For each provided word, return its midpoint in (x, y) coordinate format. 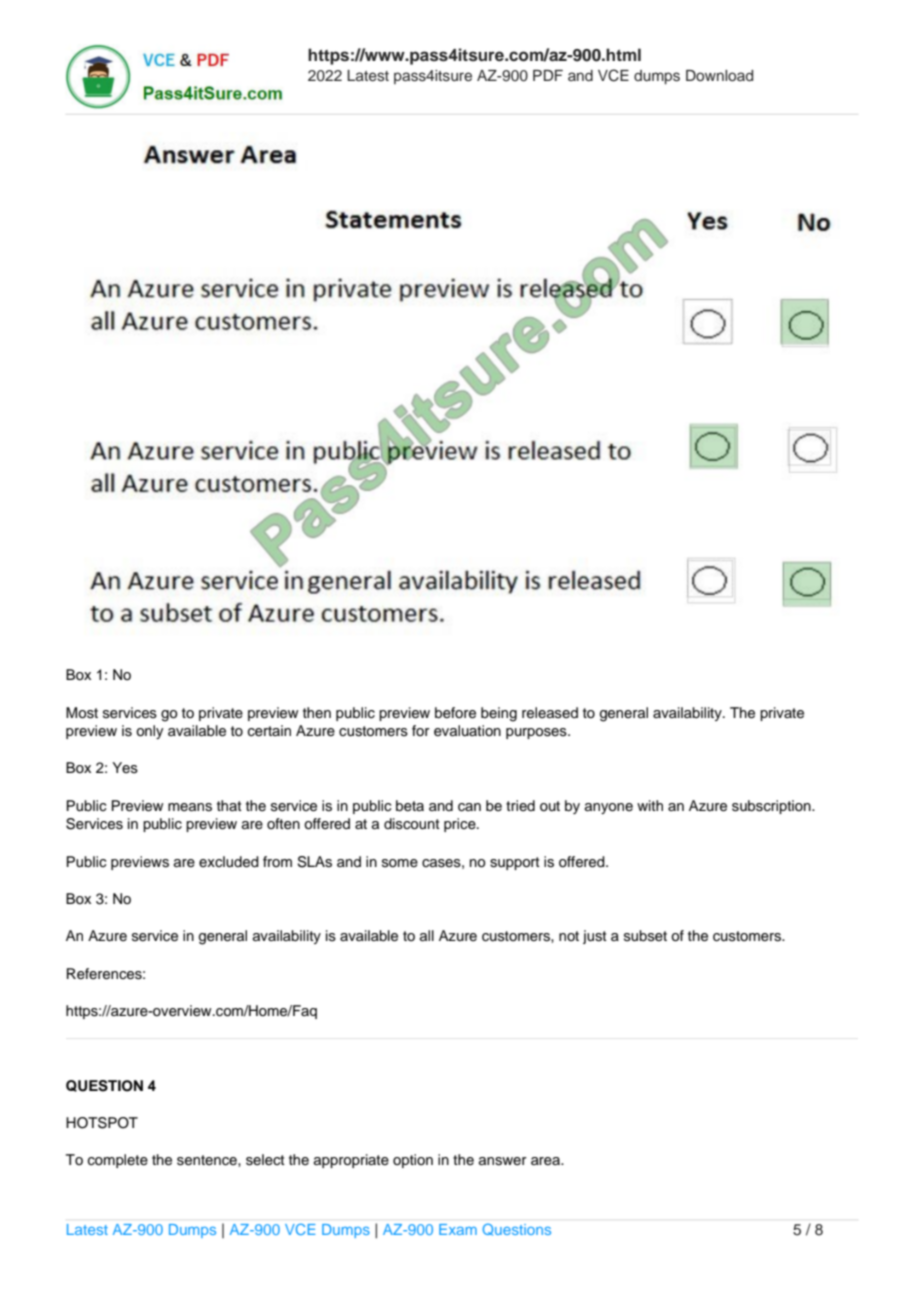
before (455, 713)
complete (118, 1161)
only (150, 732)
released (550, 713)
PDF (548, 75)
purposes (537, 733)
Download (719, 75)
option (413, 1161)
